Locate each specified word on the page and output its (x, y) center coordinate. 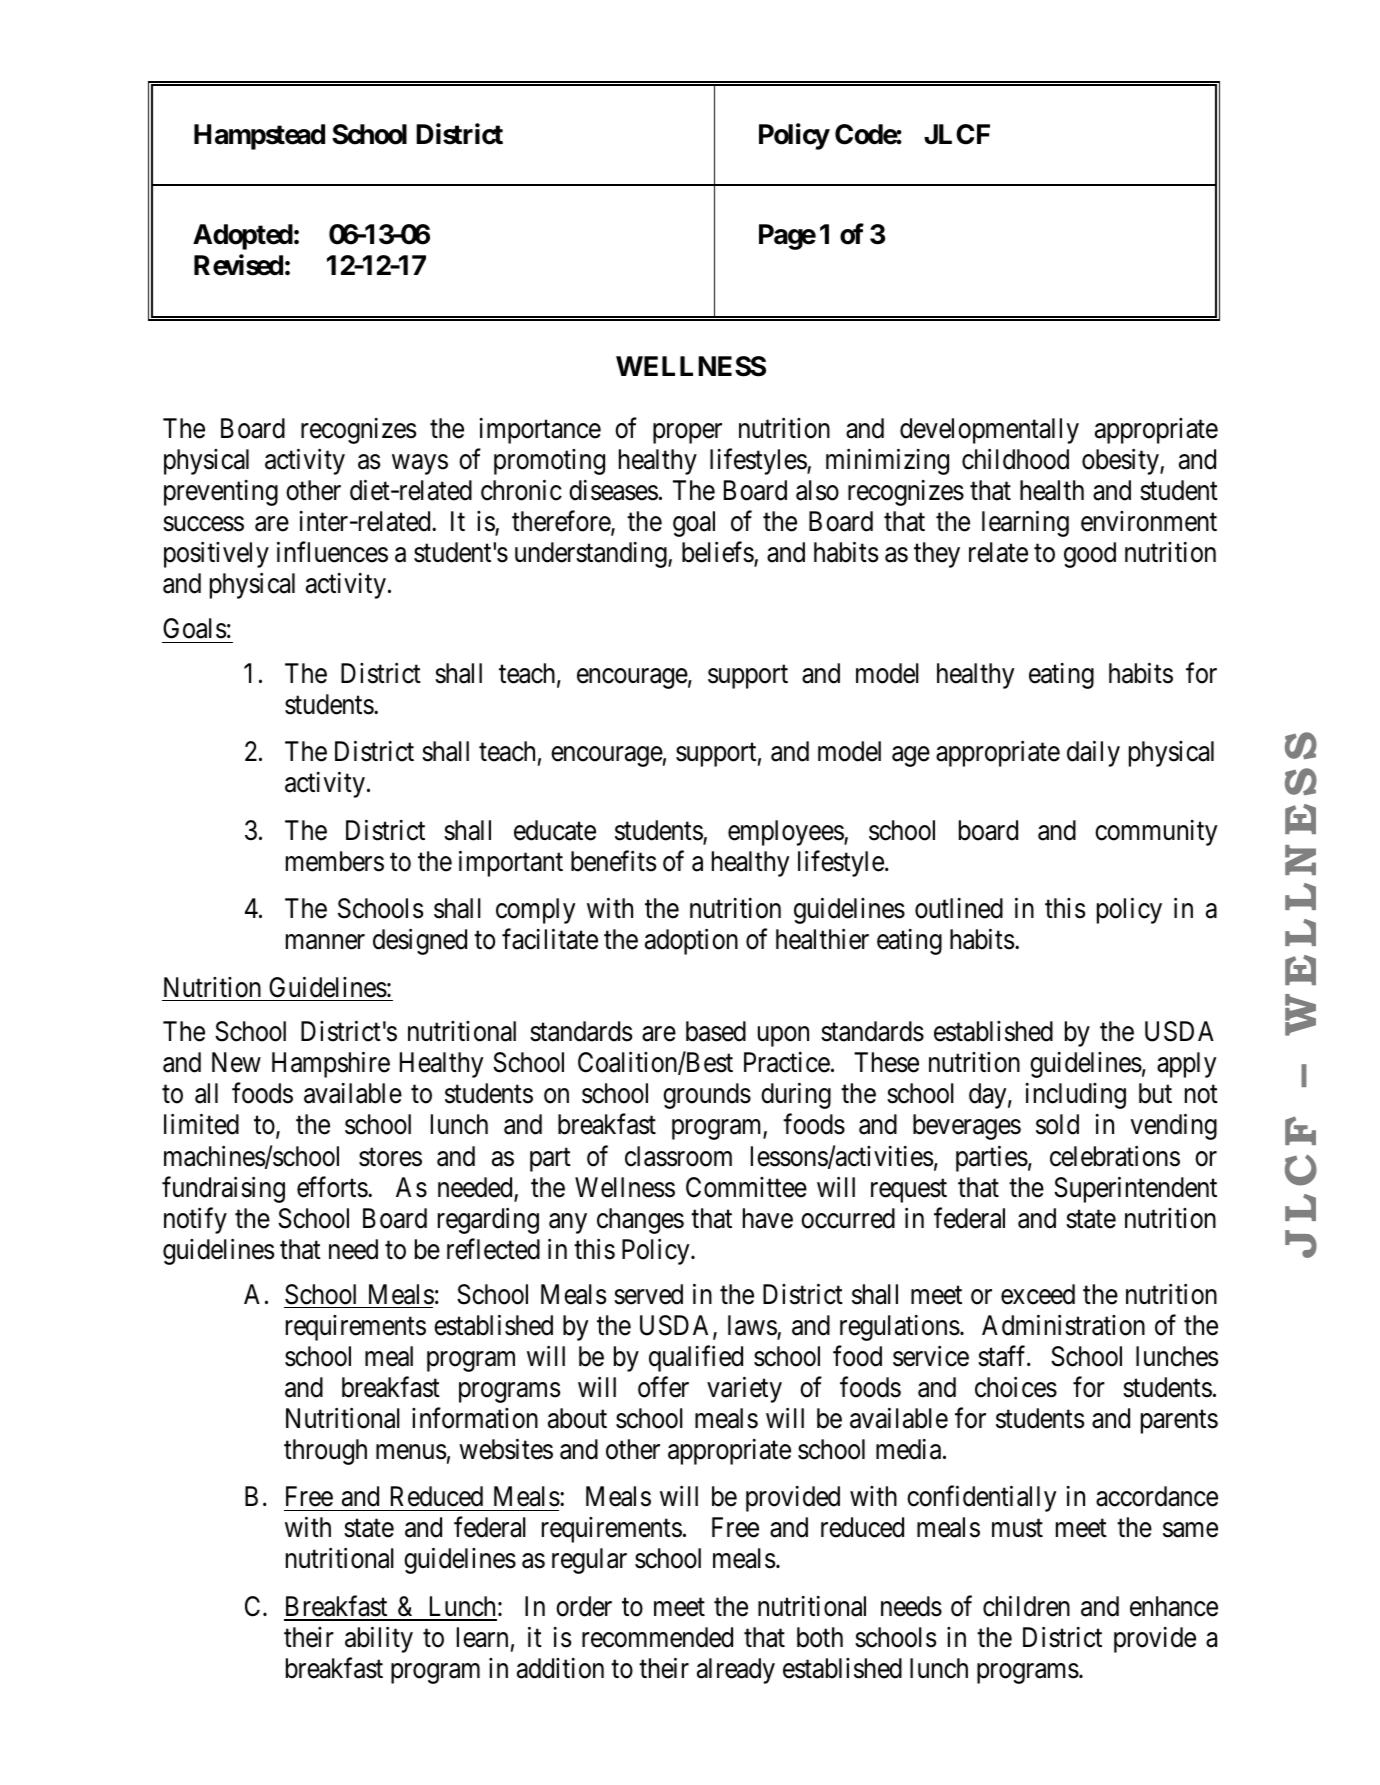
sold (1057, 1124)
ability (379, 1639)
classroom (678, 1156)
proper (687, 434)
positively (216, 555)
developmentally (989, 431)
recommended (657, 1637)
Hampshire (331, 1065)
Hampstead (259, 137)
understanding (592, 555)
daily (1093, 754)
